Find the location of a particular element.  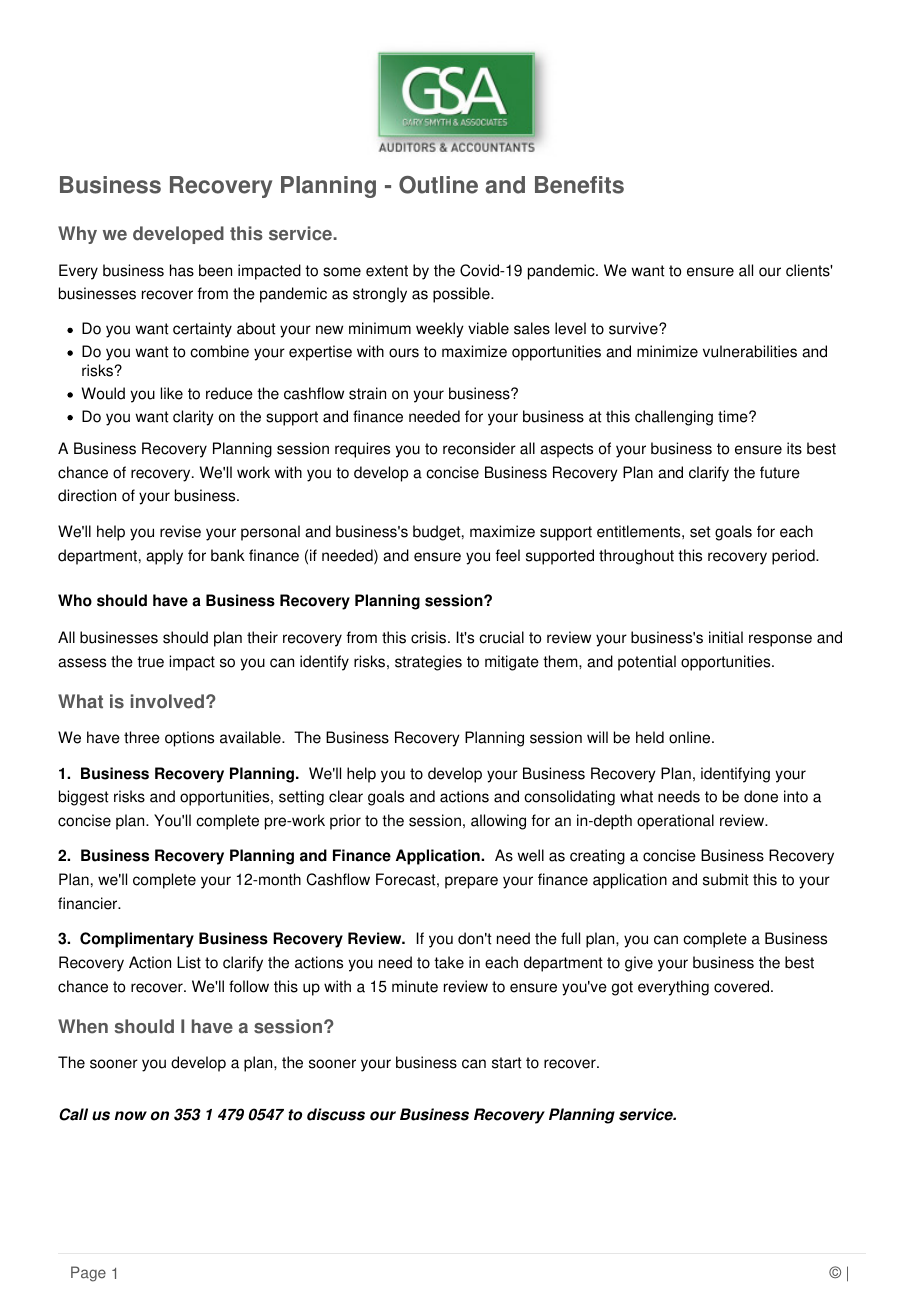

feel is located at coordinates (508, 555).
